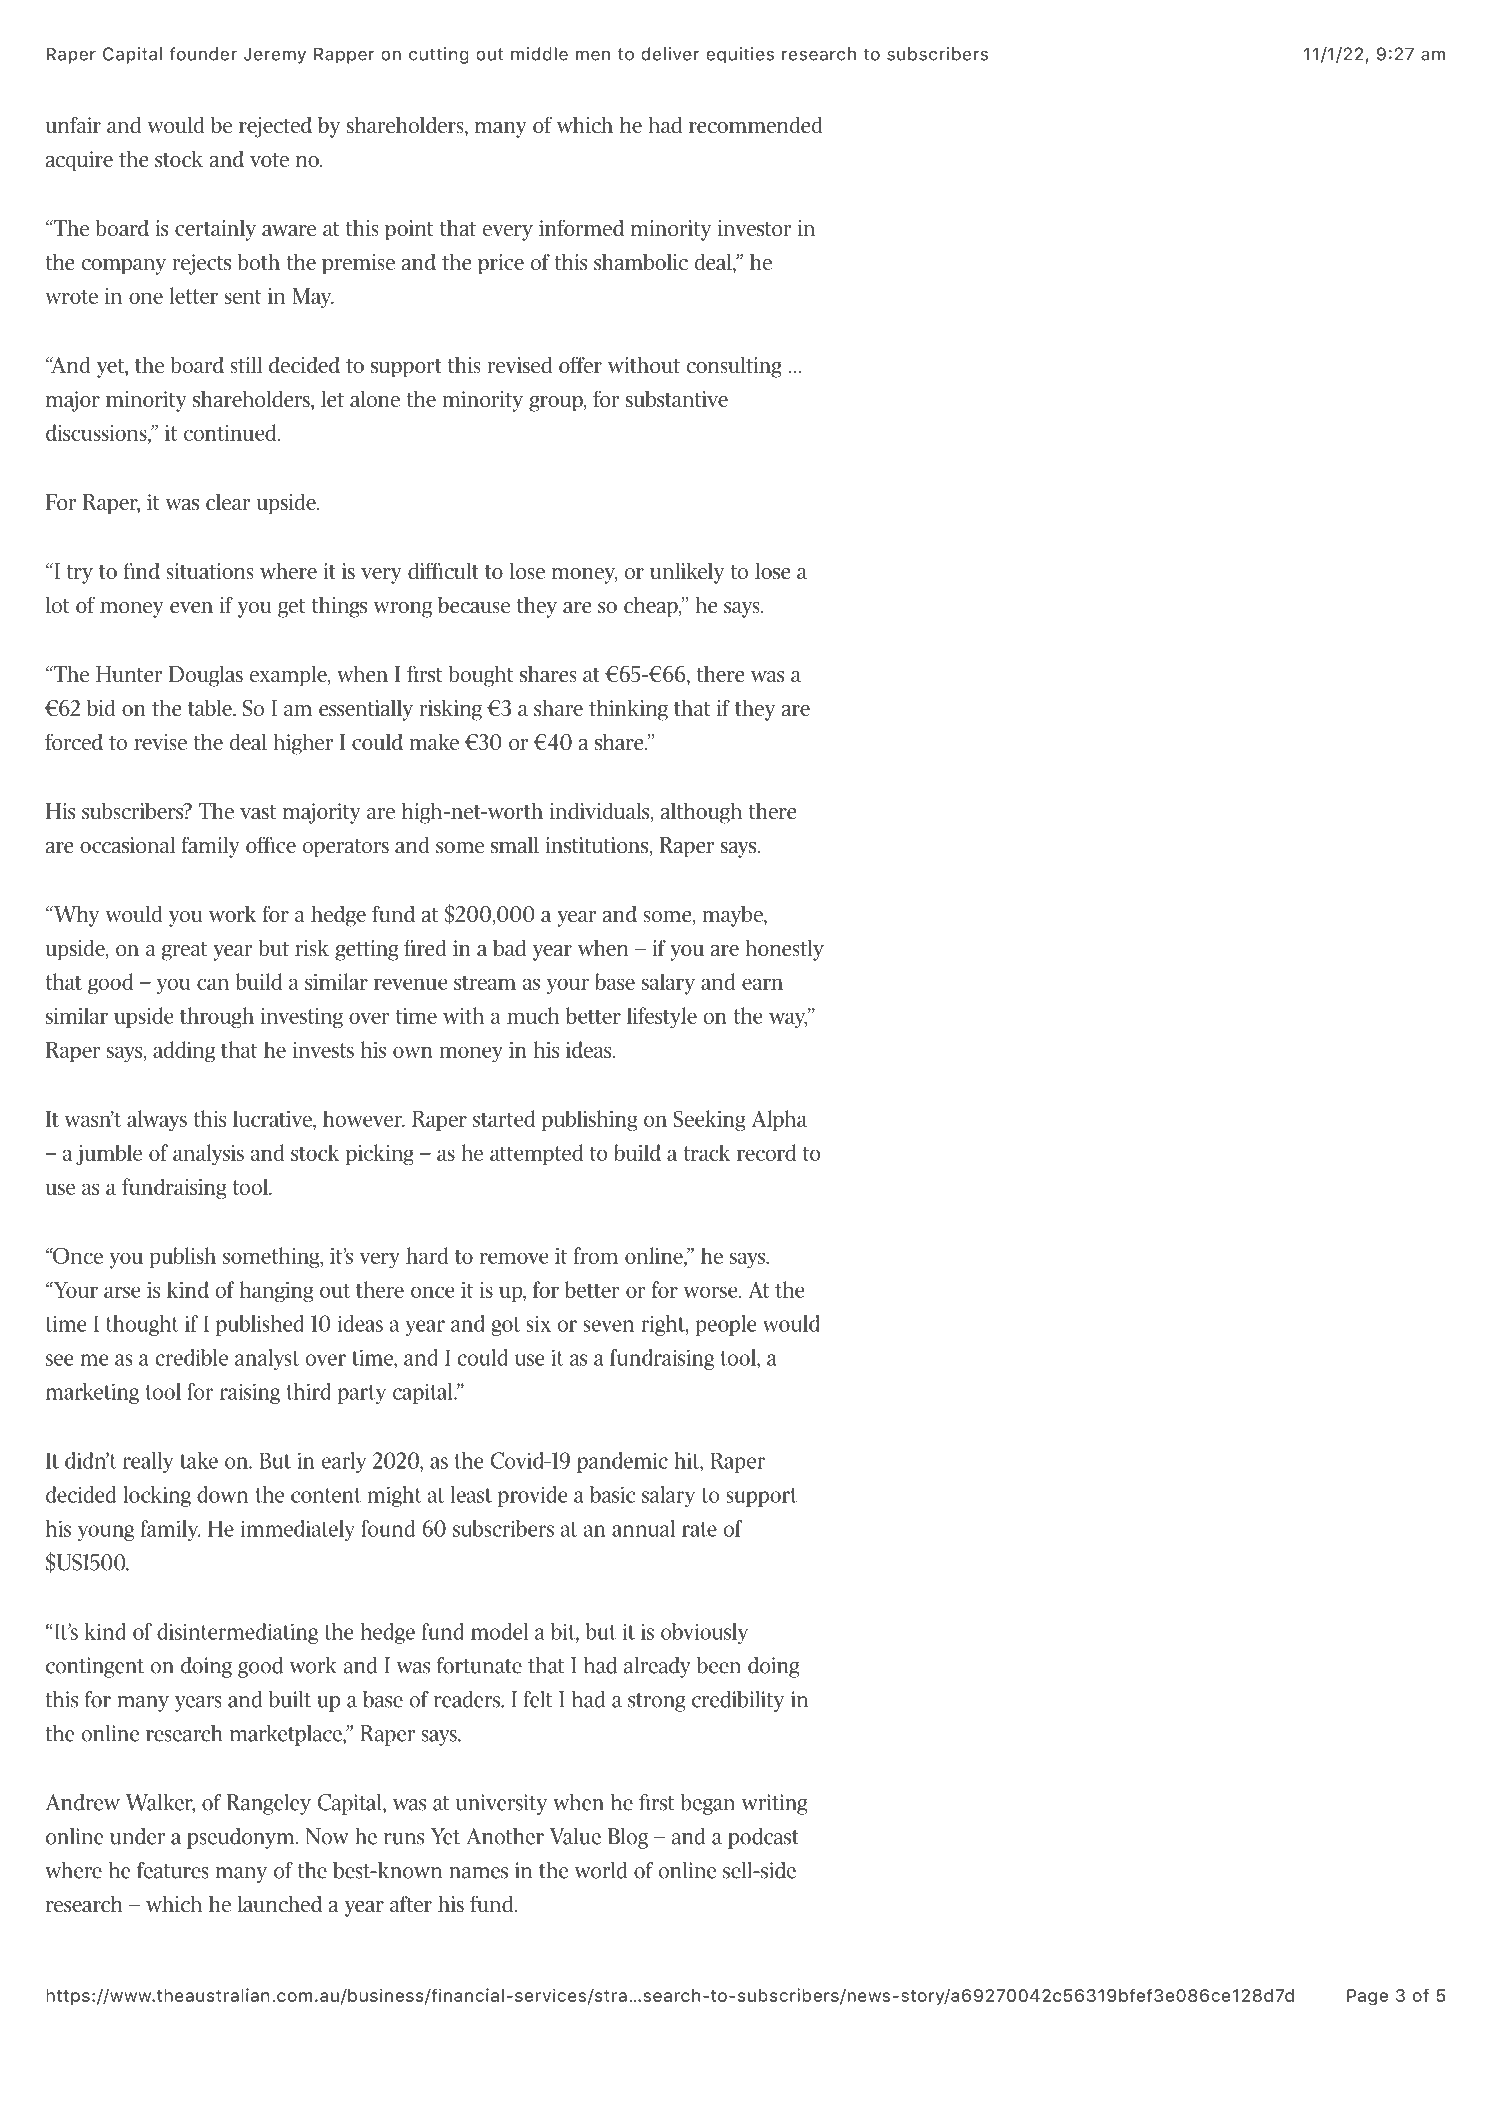 The width and height of the screenshot is (1492, 2112). What do you see at coordinates (280, 1904) in the screenshot?
I see `launched` at bounding box center [280, 1904].
